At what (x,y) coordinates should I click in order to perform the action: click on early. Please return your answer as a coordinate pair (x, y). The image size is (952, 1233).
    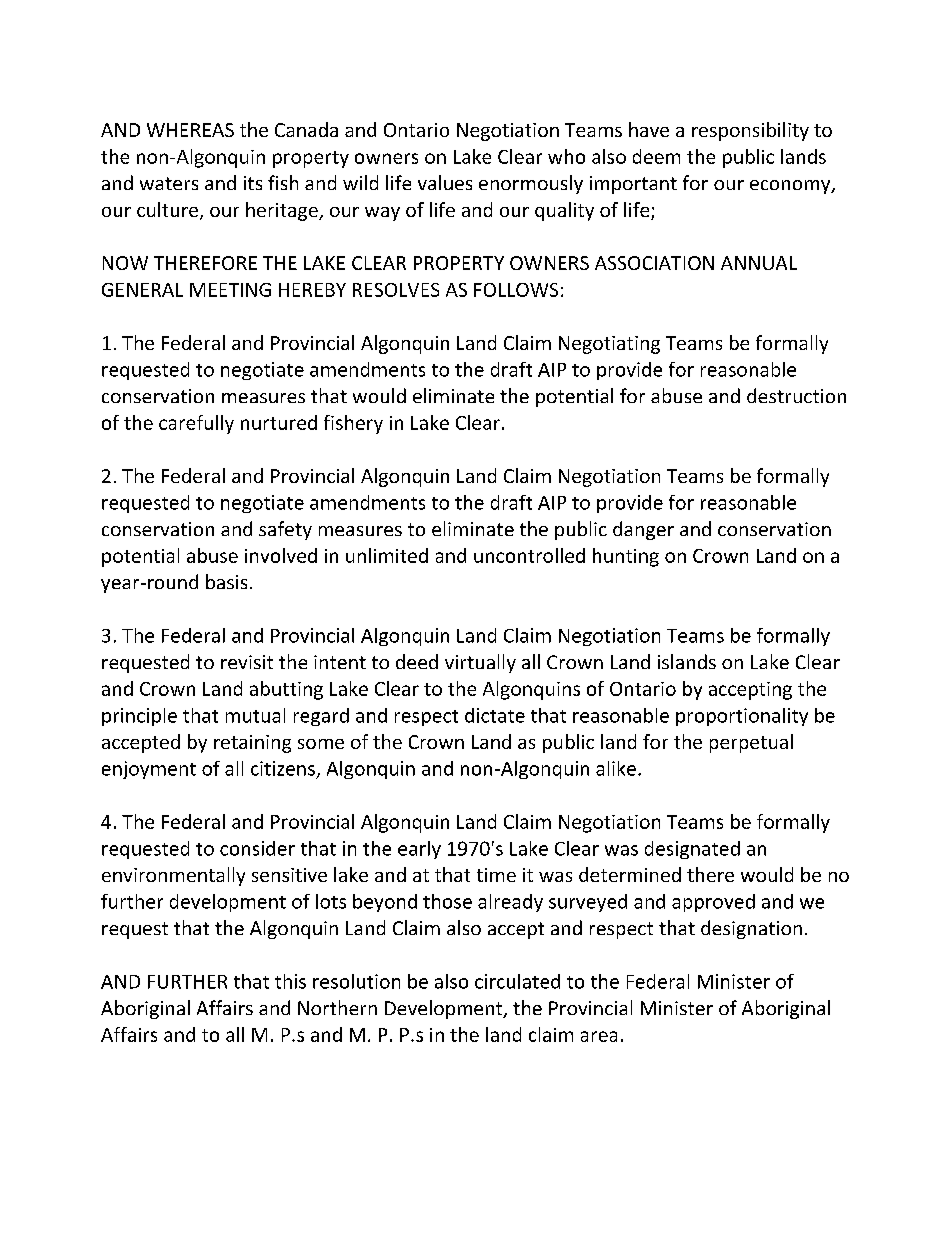
    Looking at the image, I should click on (419, 850).
